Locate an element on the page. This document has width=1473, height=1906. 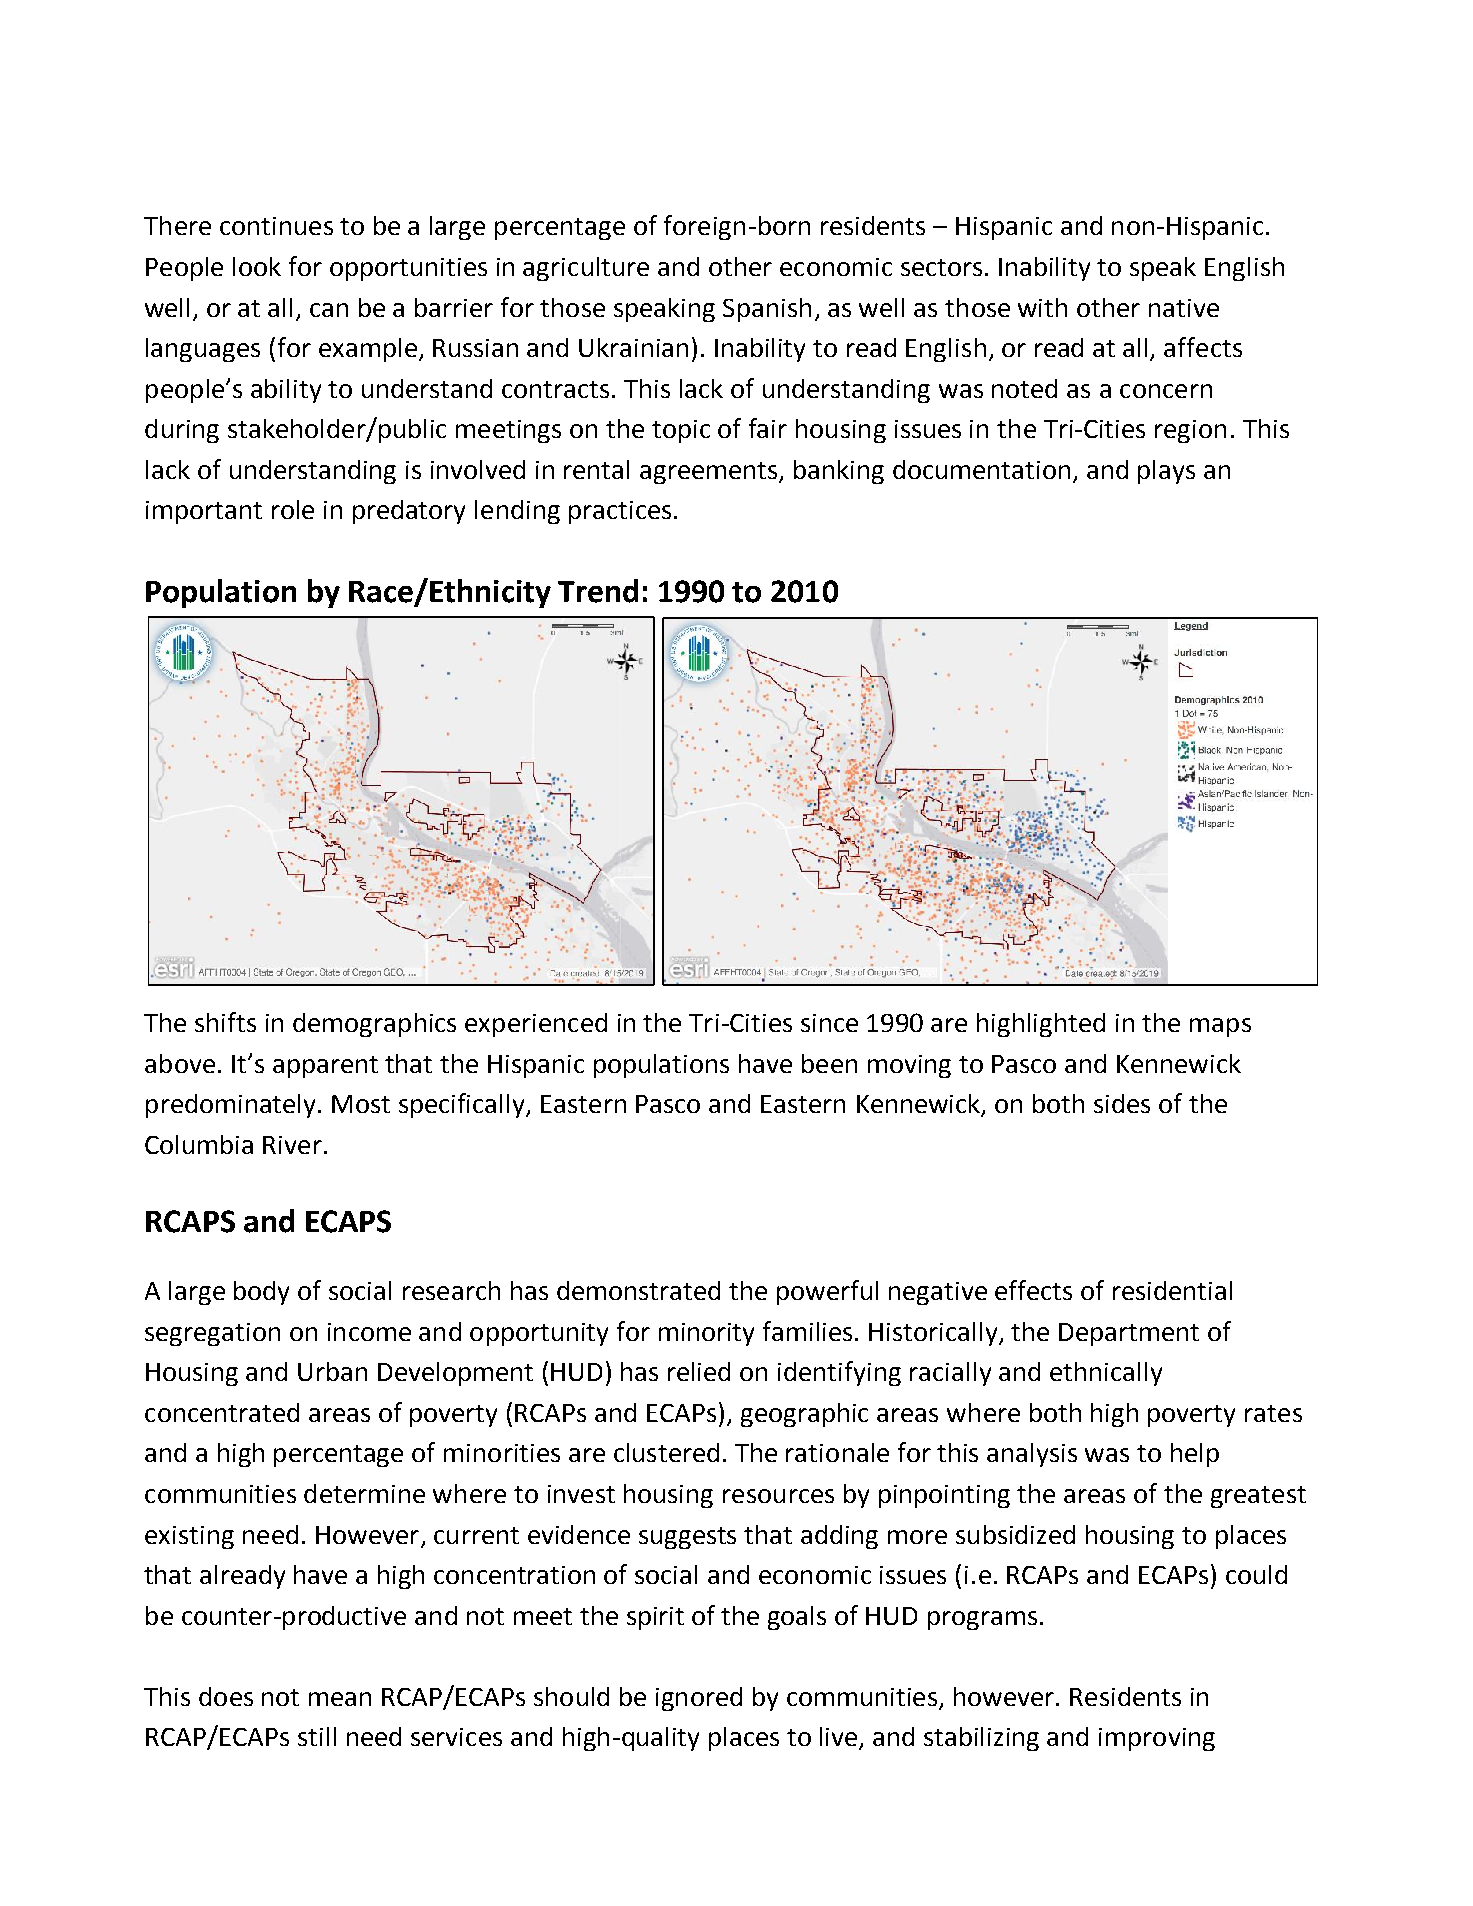
improving is located at coordinates (1157, 1739).
